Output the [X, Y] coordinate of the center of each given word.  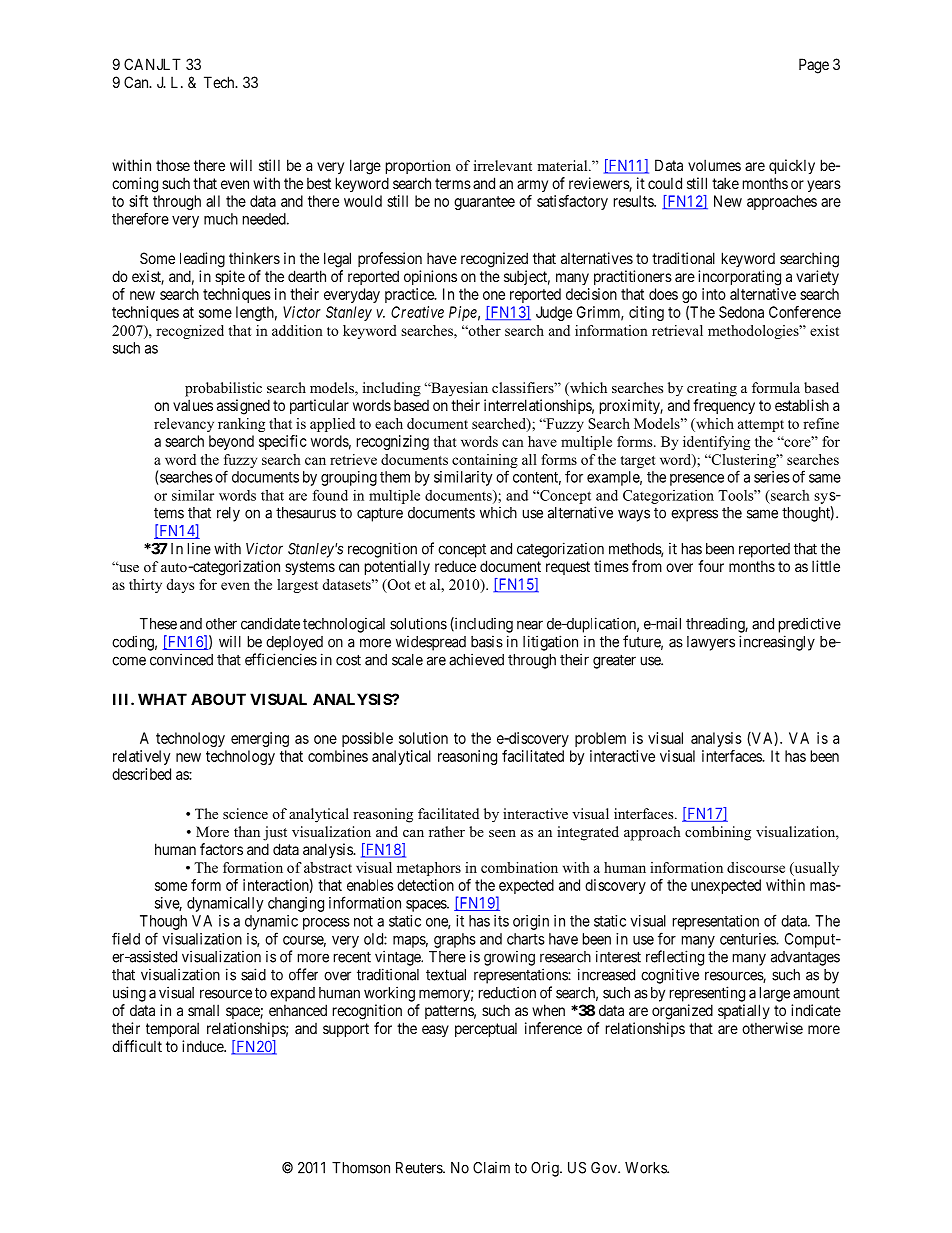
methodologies [754, 332]
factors [221, 849]
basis [487, 642]
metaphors [429, 869]
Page [814, 66]
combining [718, 833]
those [173, 165]
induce [203, 1046]
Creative [417, 312]
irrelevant [503, 165]
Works [646, 1168]
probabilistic [223, 389]
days [180, 586]
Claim [491, 1168]
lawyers [711, 643]
